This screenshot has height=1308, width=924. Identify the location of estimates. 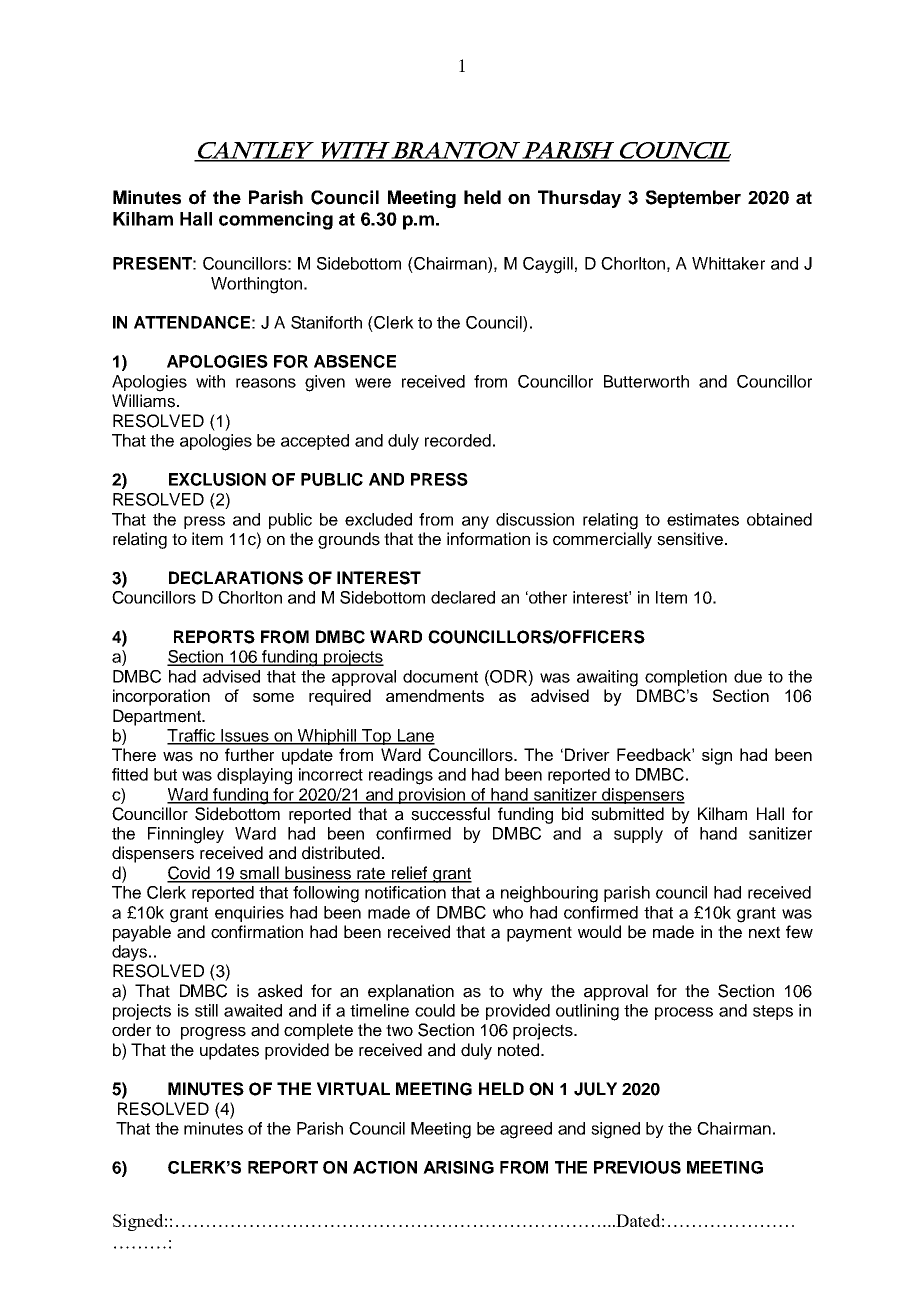
(703, 519).
